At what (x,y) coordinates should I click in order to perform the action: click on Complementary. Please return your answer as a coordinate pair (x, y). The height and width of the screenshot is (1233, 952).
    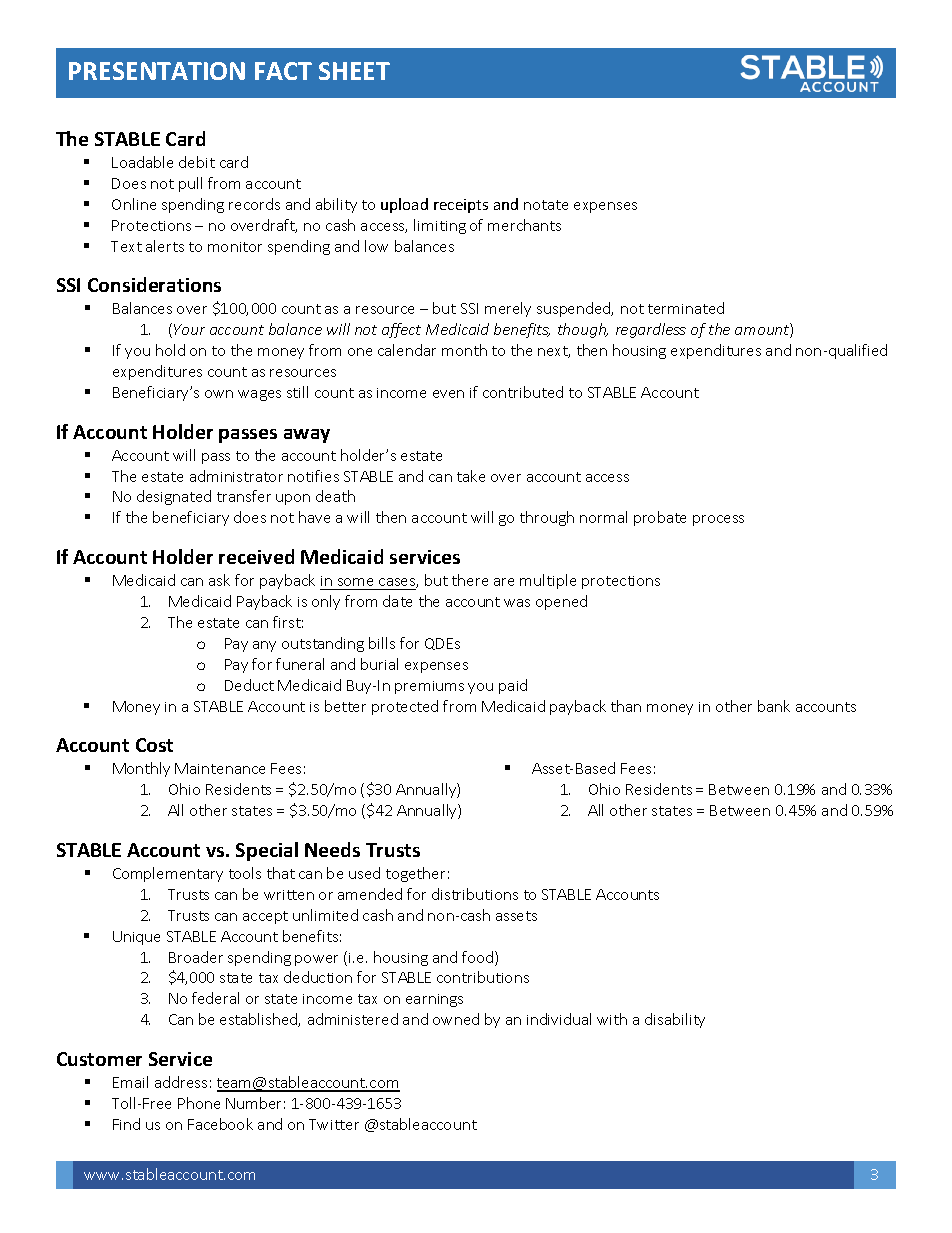
    Looking at the image, I should click on (168, 874).
